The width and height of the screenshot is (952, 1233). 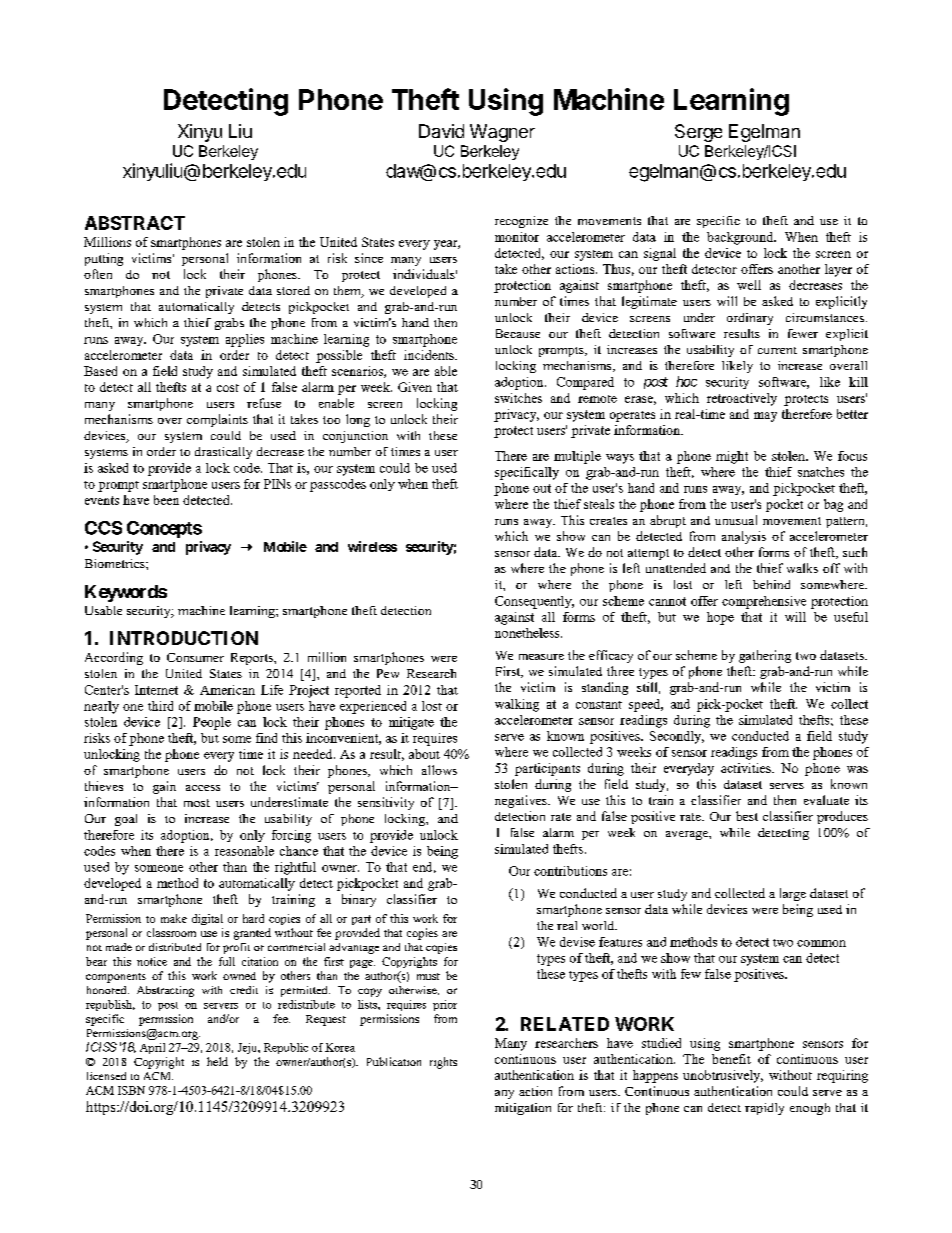 What do you see at coordinates (698, 133) in the screenshot?
I see `Serge` at bounding box center [698, 133].
